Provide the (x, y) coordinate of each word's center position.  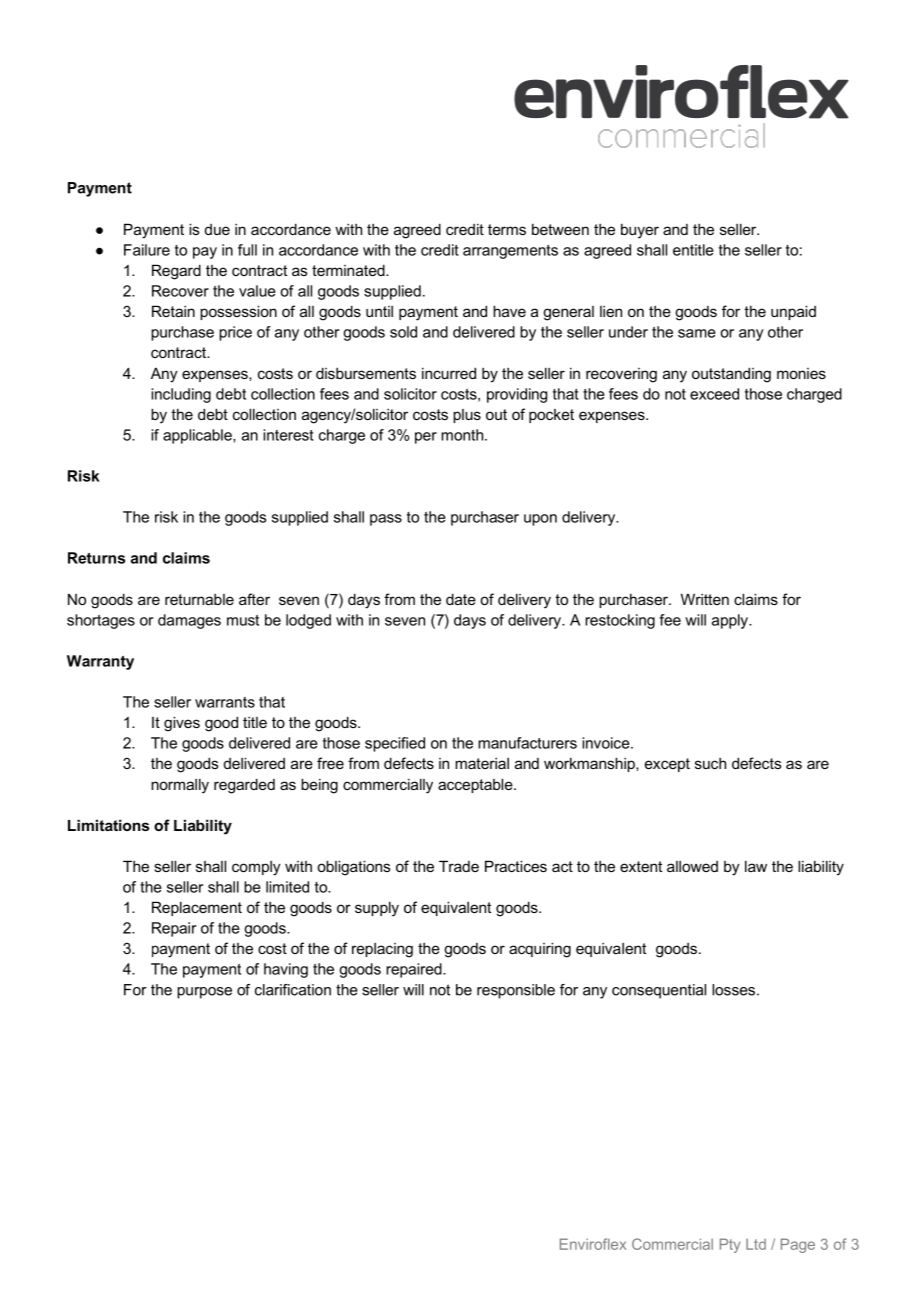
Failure (147, 250)
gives (182, 724)
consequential (659, 991)
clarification (293, 990)
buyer (640, 231)
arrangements (510, 252)
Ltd (756, 1244)
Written (705, 599)
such (710, 763)
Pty (730, 1245)
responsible (516, 991)
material (482, 763)
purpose (204, 993)
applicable (198, 436)
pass (386, 520)
